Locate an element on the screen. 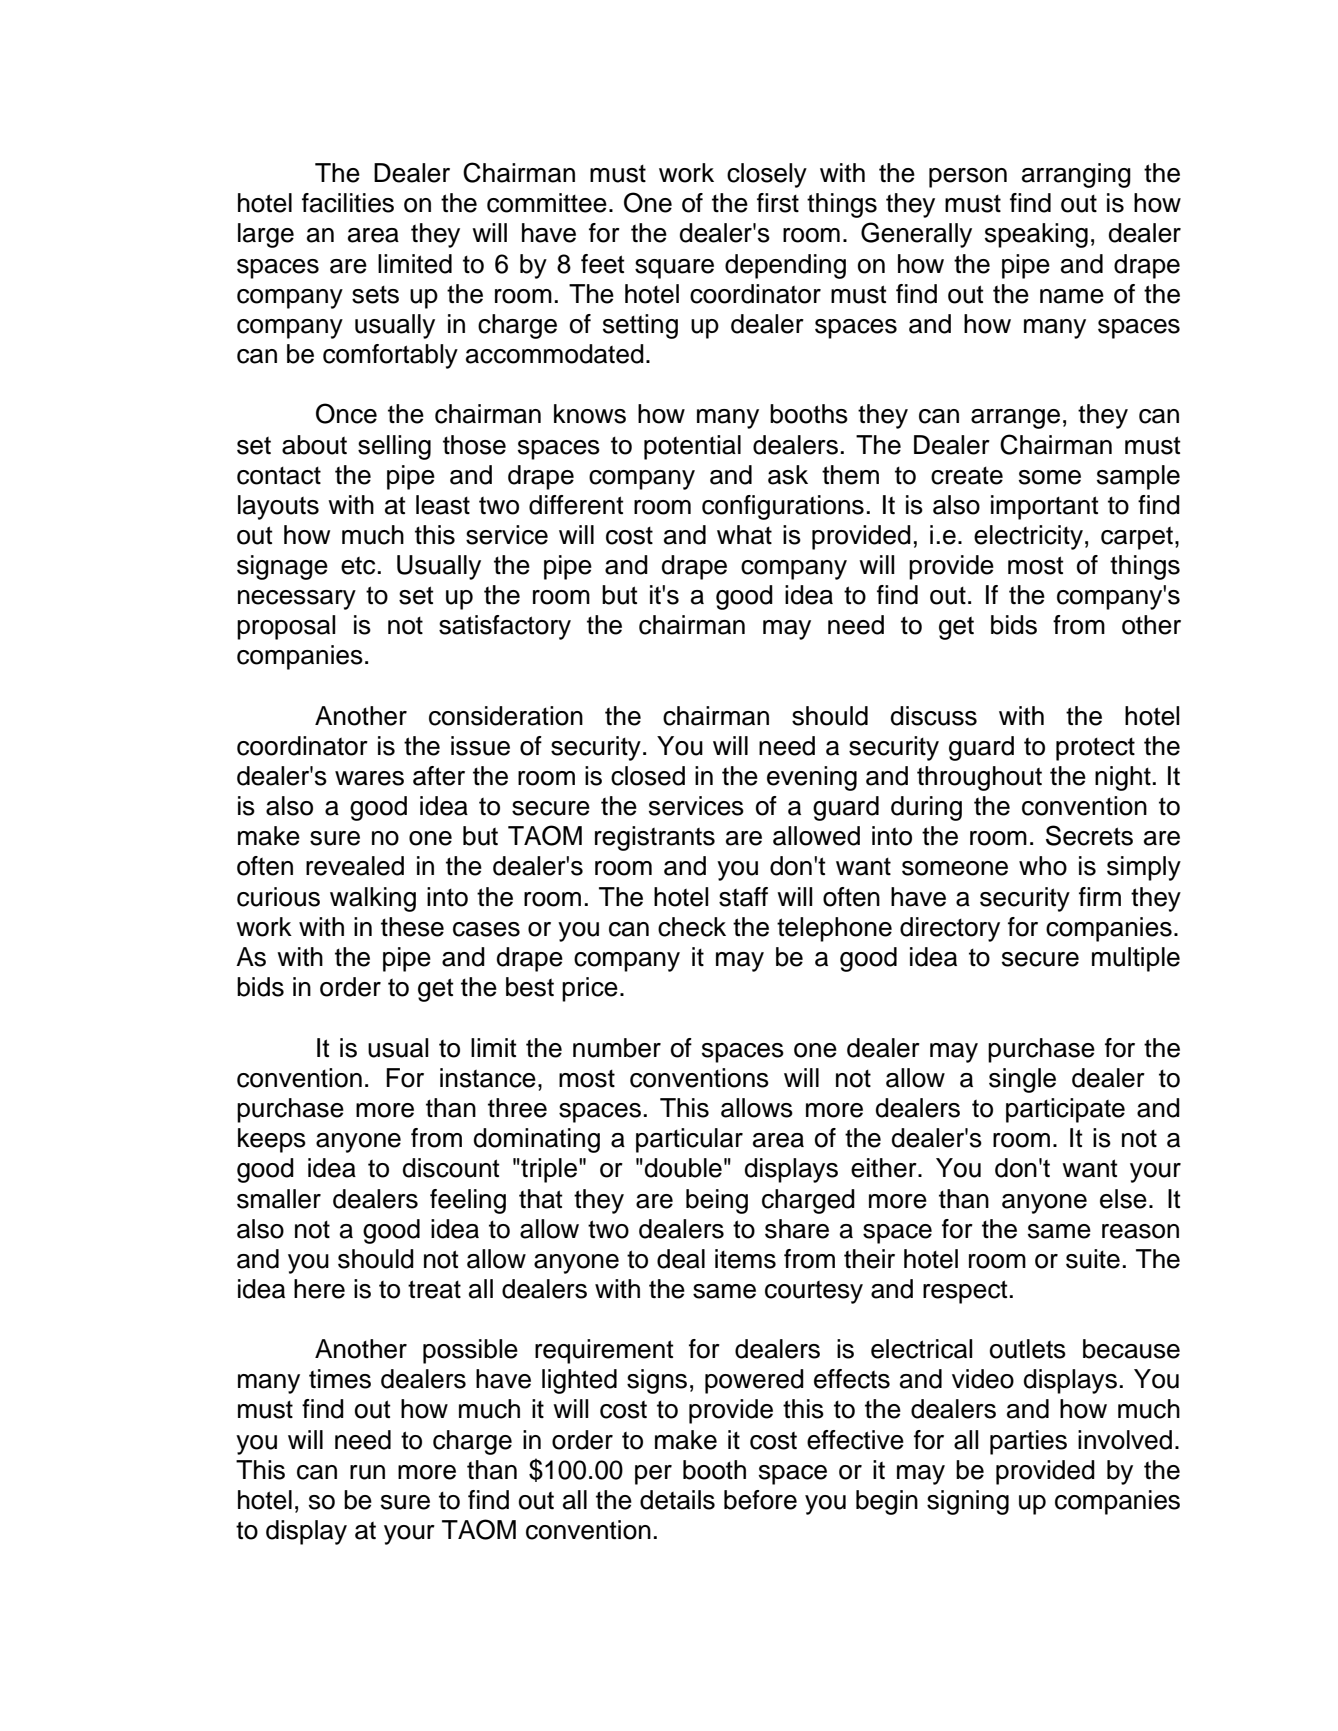 Image resolution: width=1338 pixels, height=1731 pixels. registrants is located at coordinates (655, 838).
